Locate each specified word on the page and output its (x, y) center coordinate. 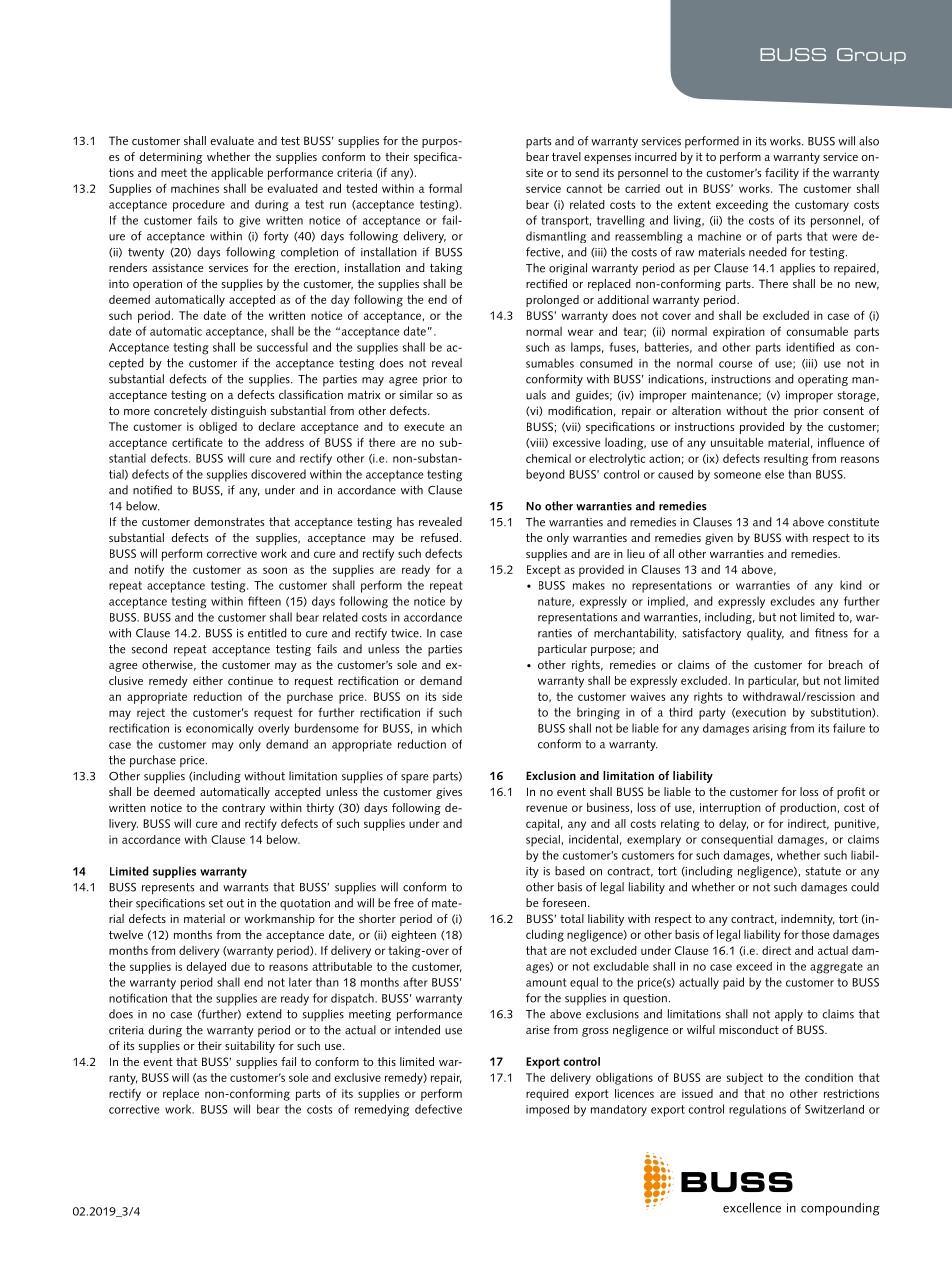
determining (171, 158)
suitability (250, 1047)
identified (810, 347)
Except (544, 571)
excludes (792, 601)
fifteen (264, 601)
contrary (243, 809)
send (587, 172)
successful (282, 347)
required (547, 1095)
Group (871, 56)
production (808, 808)
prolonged (552, 301)
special (543, 841)
